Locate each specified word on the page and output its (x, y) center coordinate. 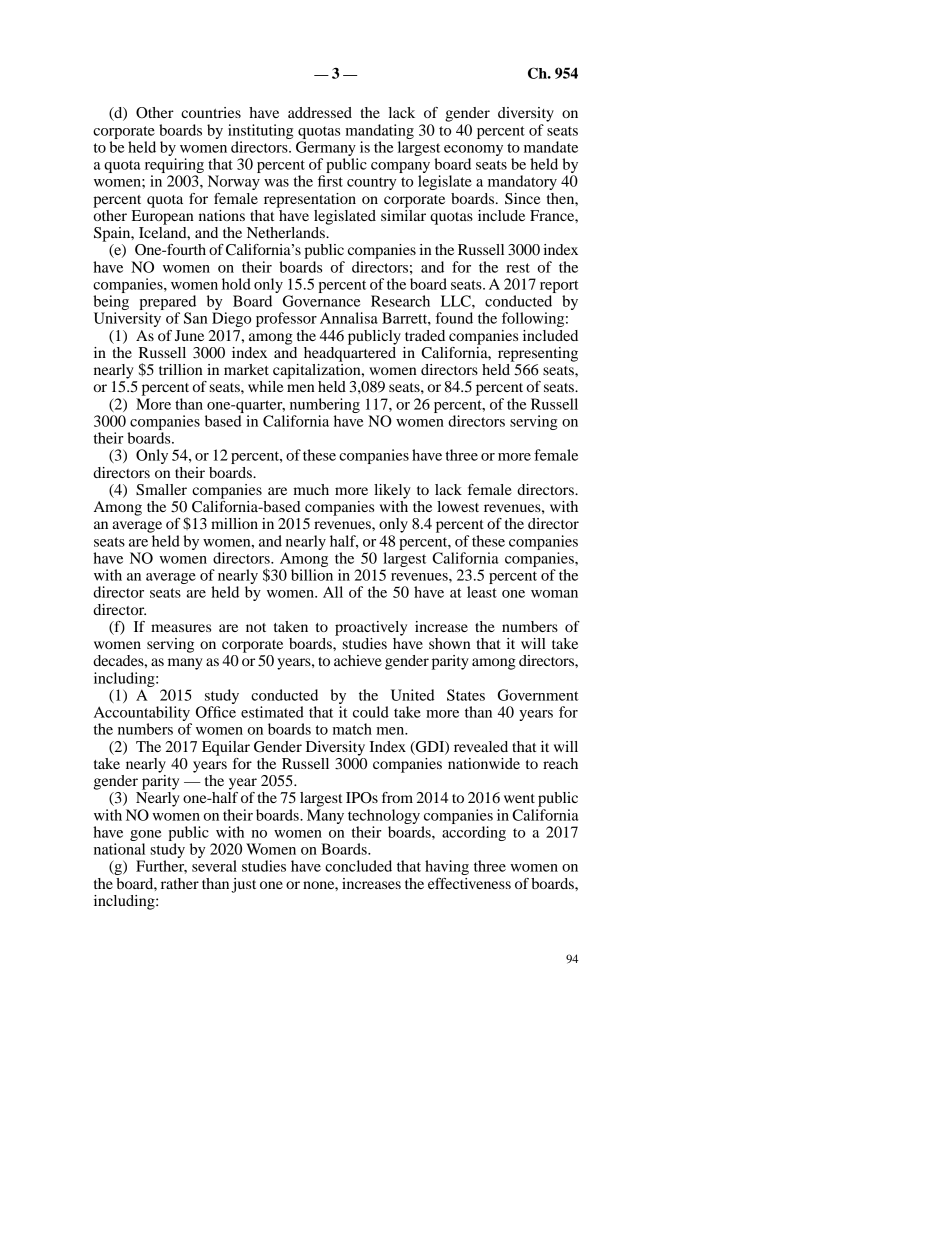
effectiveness (469, 883)
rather (180, 883)
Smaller (161, 490)
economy (473, 152)
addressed (320, 112)
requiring (174, 167)
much (311, 489)
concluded (358, 866)
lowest (458, 506)
